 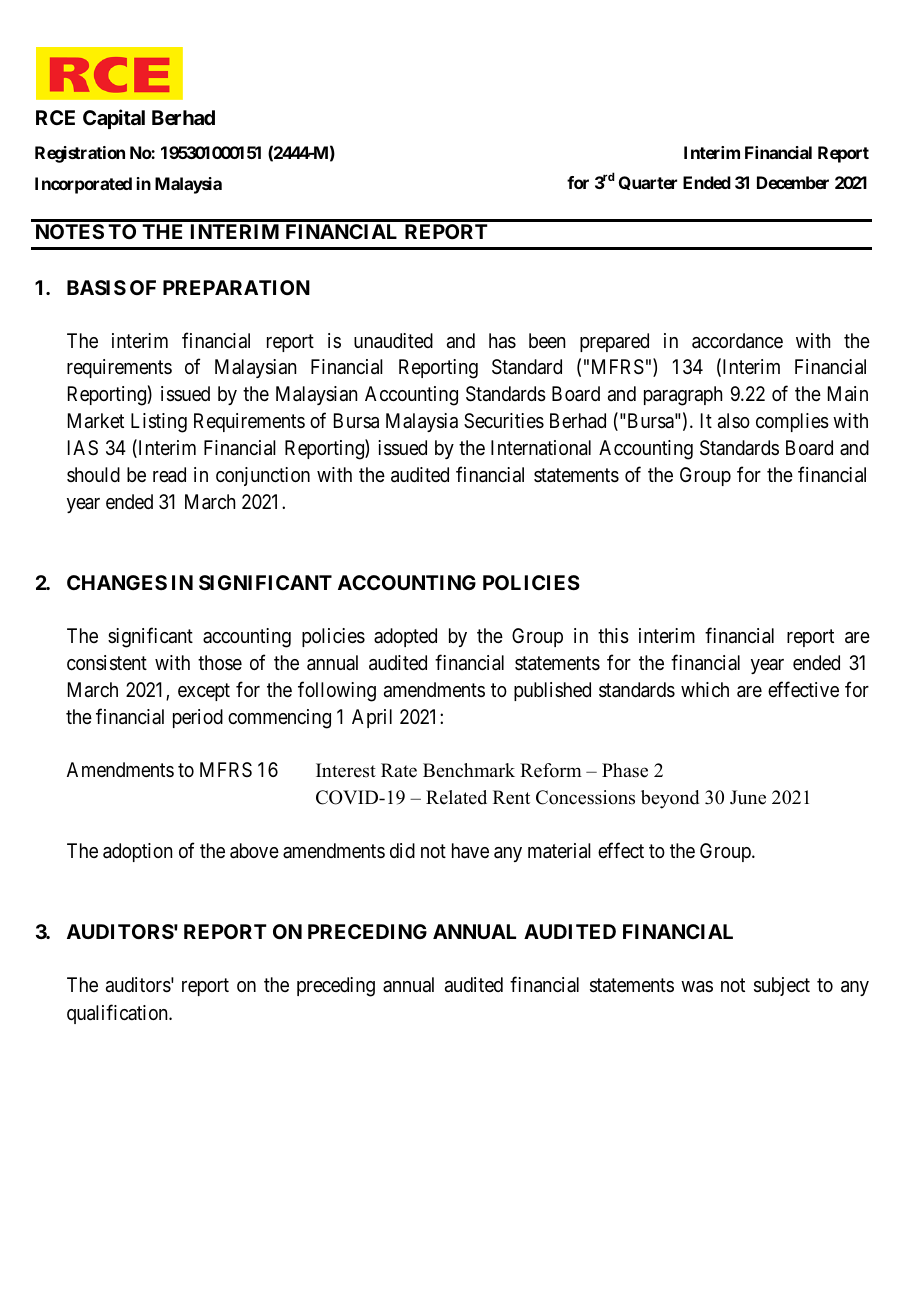 I want to click on following, so click(x=337, y=691).
